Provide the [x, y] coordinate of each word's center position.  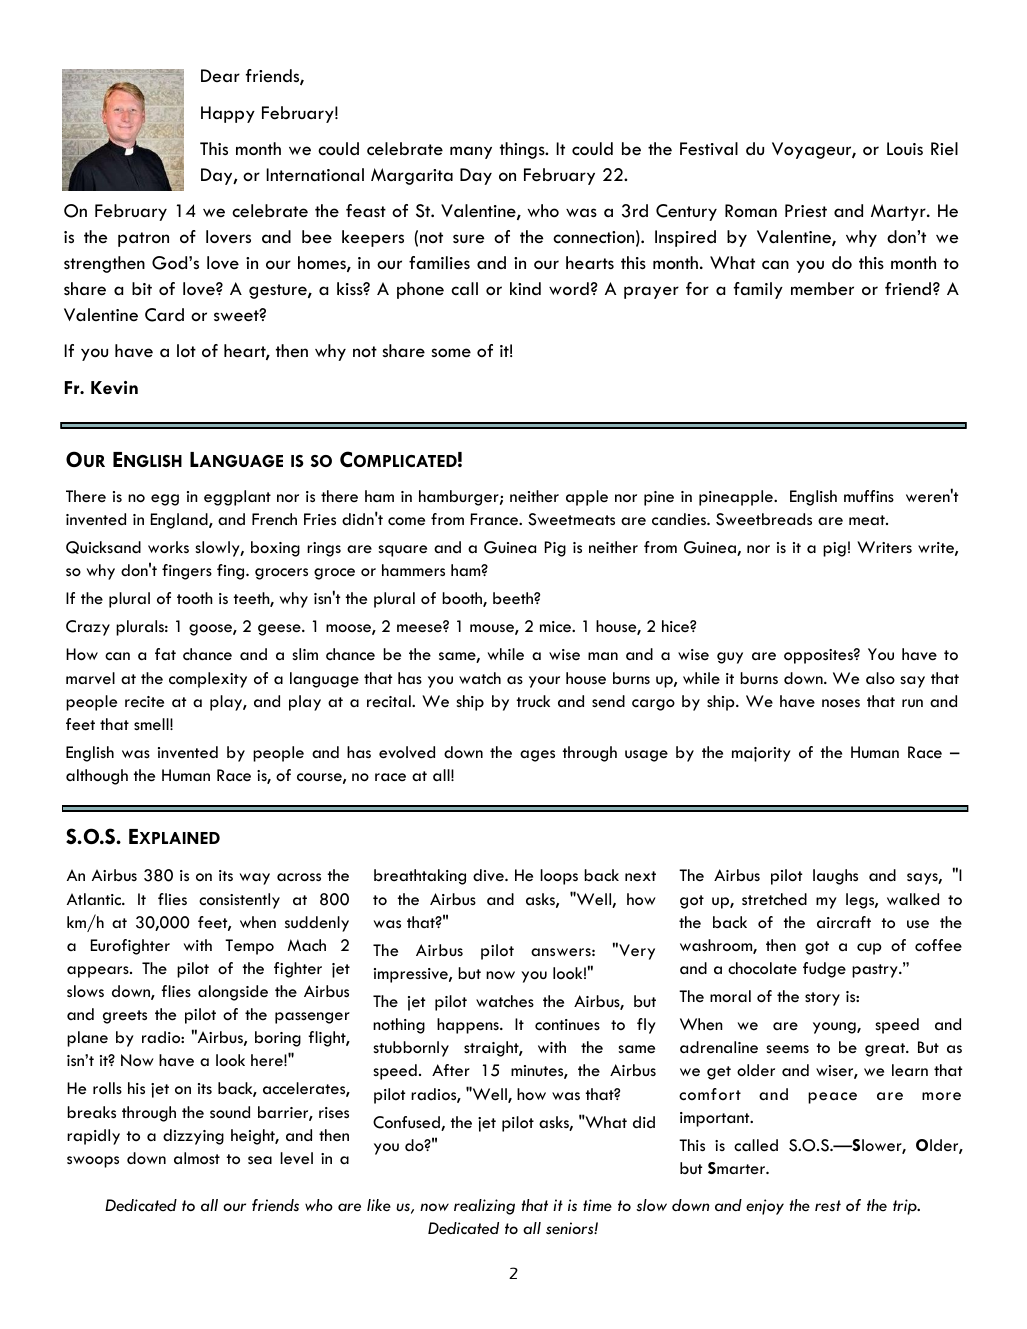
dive [489, 875]
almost [197, 1158]
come [406, 521]
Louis [905, 149]
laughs [835, 877]
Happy [228, 114]
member [822, 288]
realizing [484, 1207]
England [180, 521]
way [255, 879]
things [523, 150]
